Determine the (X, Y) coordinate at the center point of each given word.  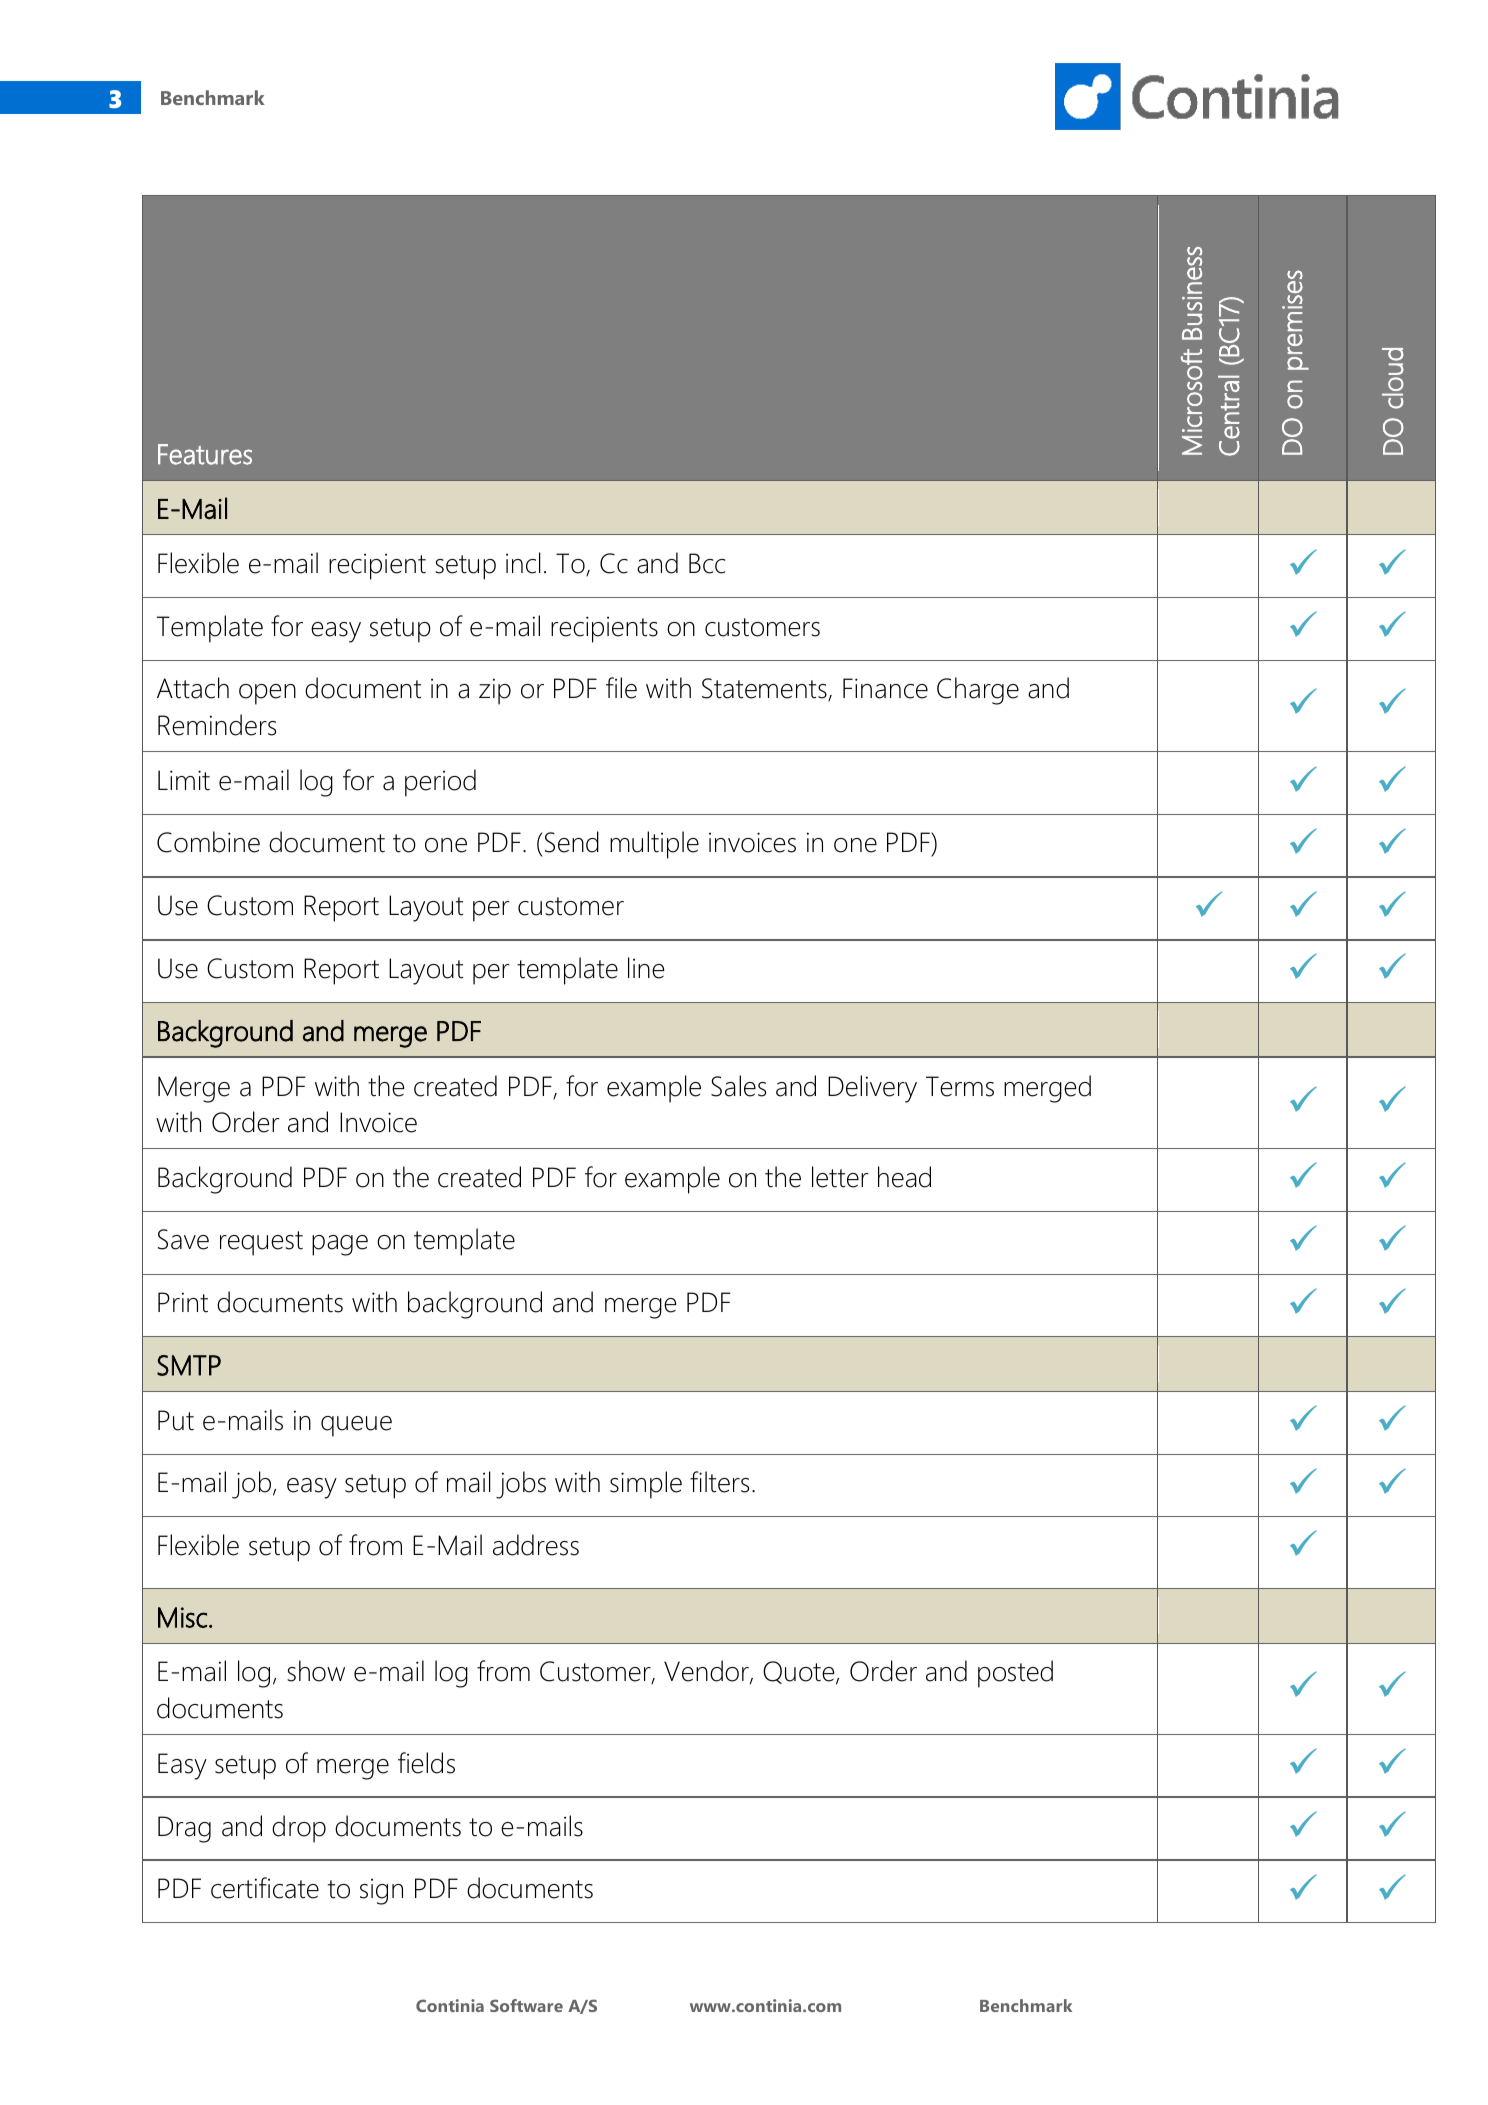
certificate (265, 1888)
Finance (885, 688)
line (646, 968)
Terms (960, 1086)
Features (205, 454)
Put (176, 1420)
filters (719, 1482)
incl (523, 563)
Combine (208, 842)
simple (646, 1485)
